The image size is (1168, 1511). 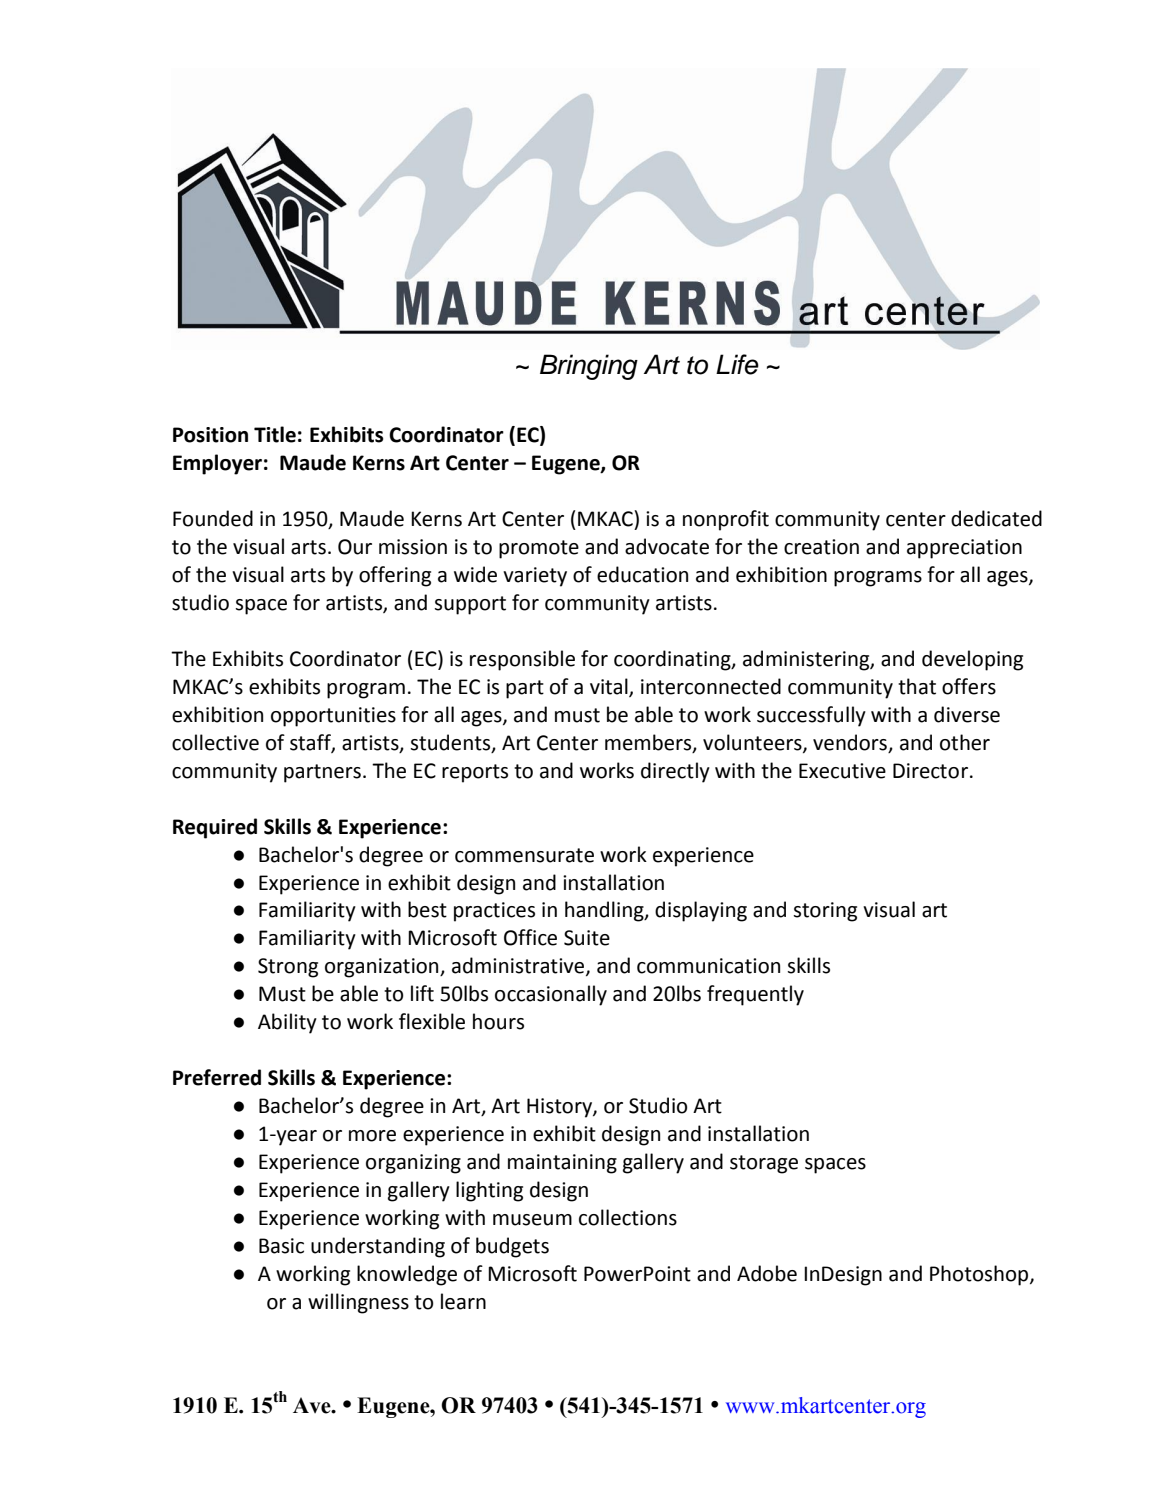 I want to click on opportunities, so click(x=333, y=717).
